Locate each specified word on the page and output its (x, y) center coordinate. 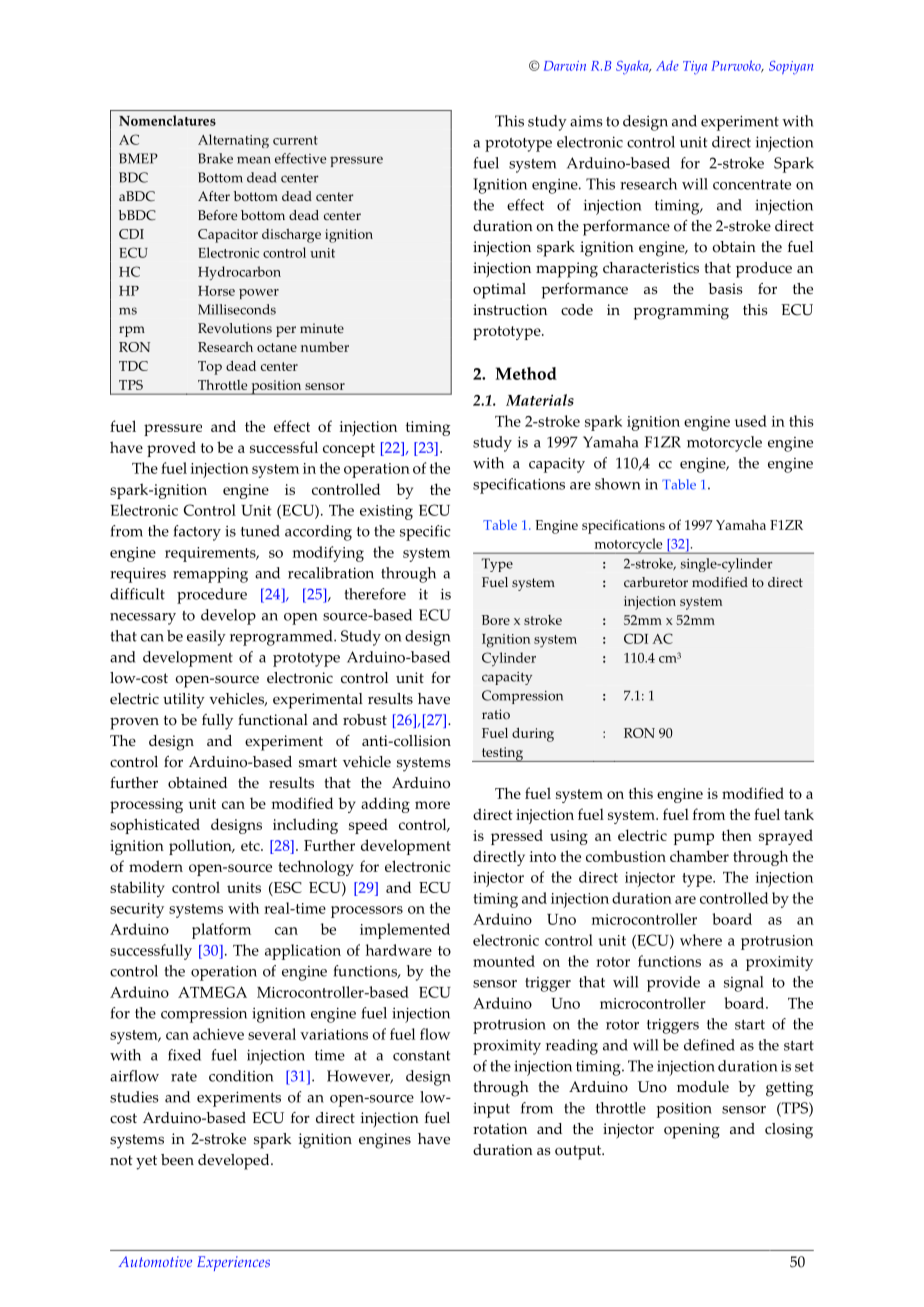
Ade (667, 65)
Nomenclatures (167, 120)
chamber (699, 856)
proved (171, 449)
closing (789, 1131)
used (751, 421)
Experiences (233, 1263)
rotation (500, 1129)
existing (386, 512)
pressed (517, 837)
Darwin (565, 66)
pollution (201, 847)
